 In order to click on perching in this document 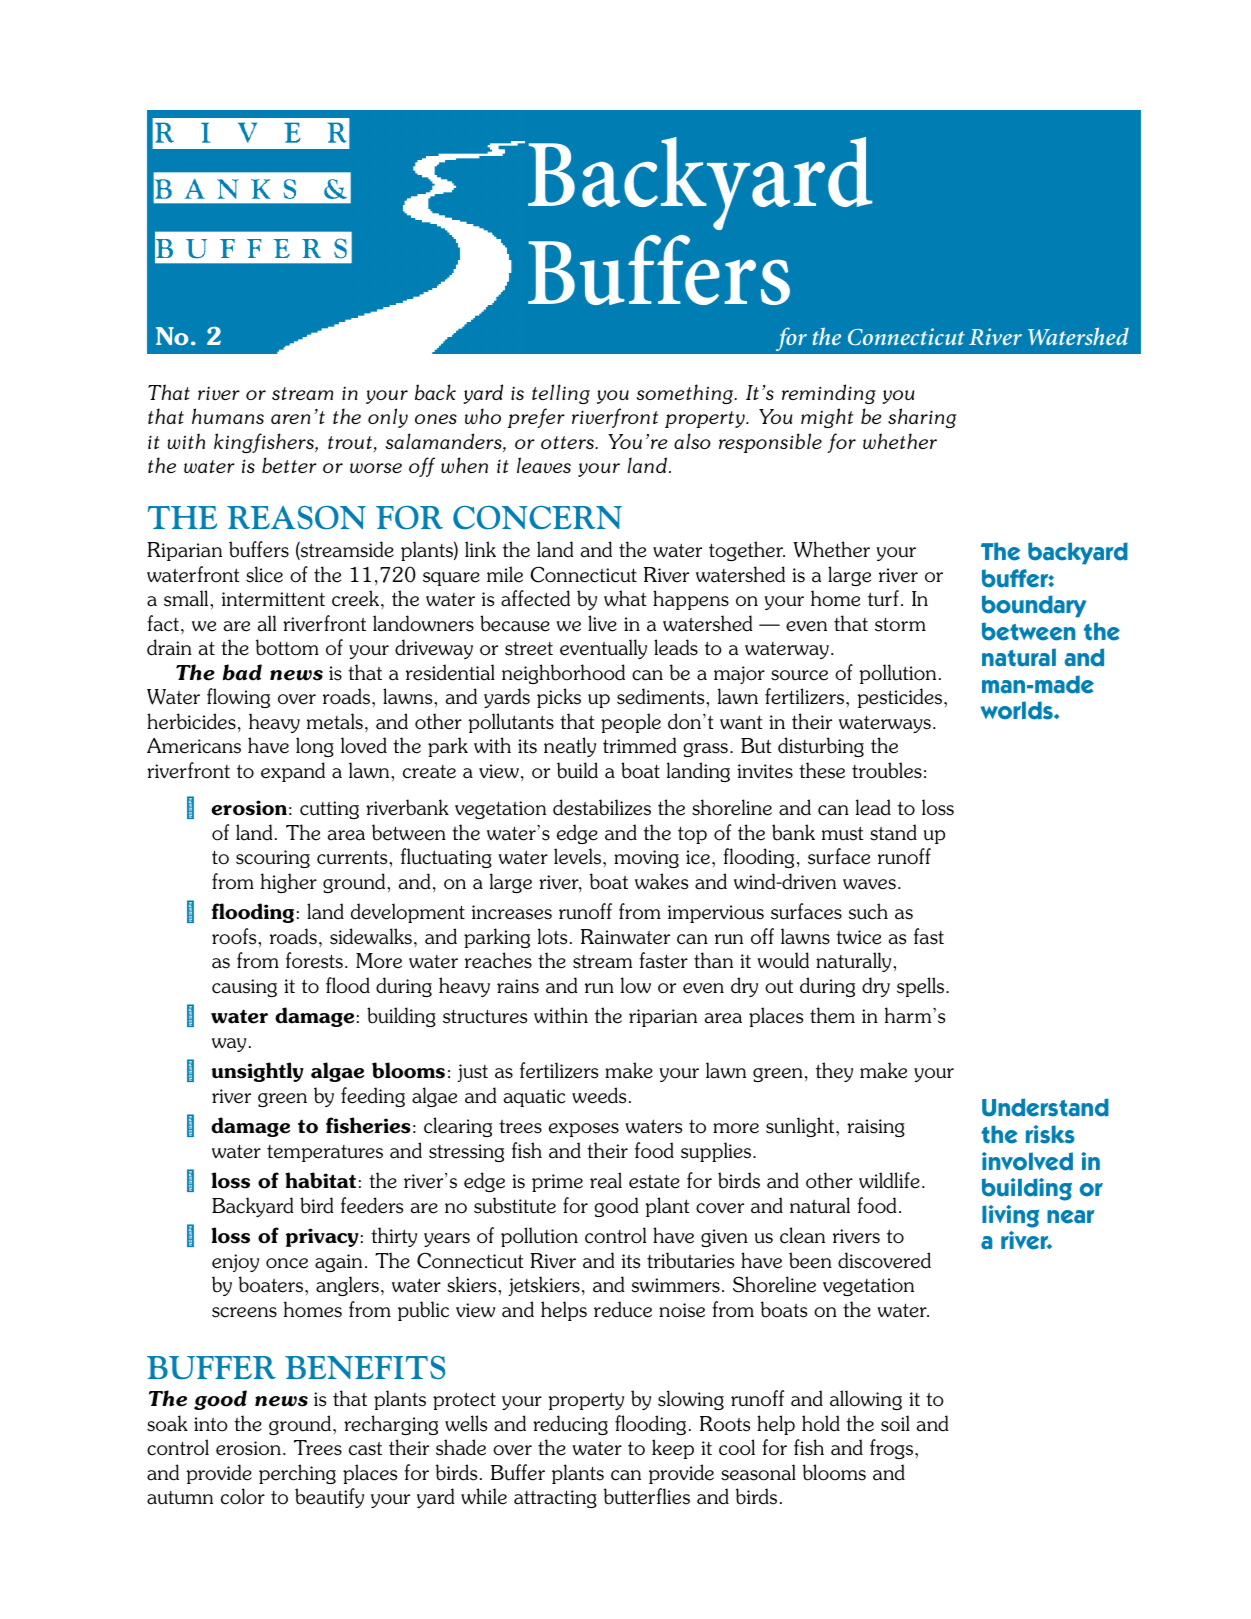, I will do `click(297, 1474)`.
